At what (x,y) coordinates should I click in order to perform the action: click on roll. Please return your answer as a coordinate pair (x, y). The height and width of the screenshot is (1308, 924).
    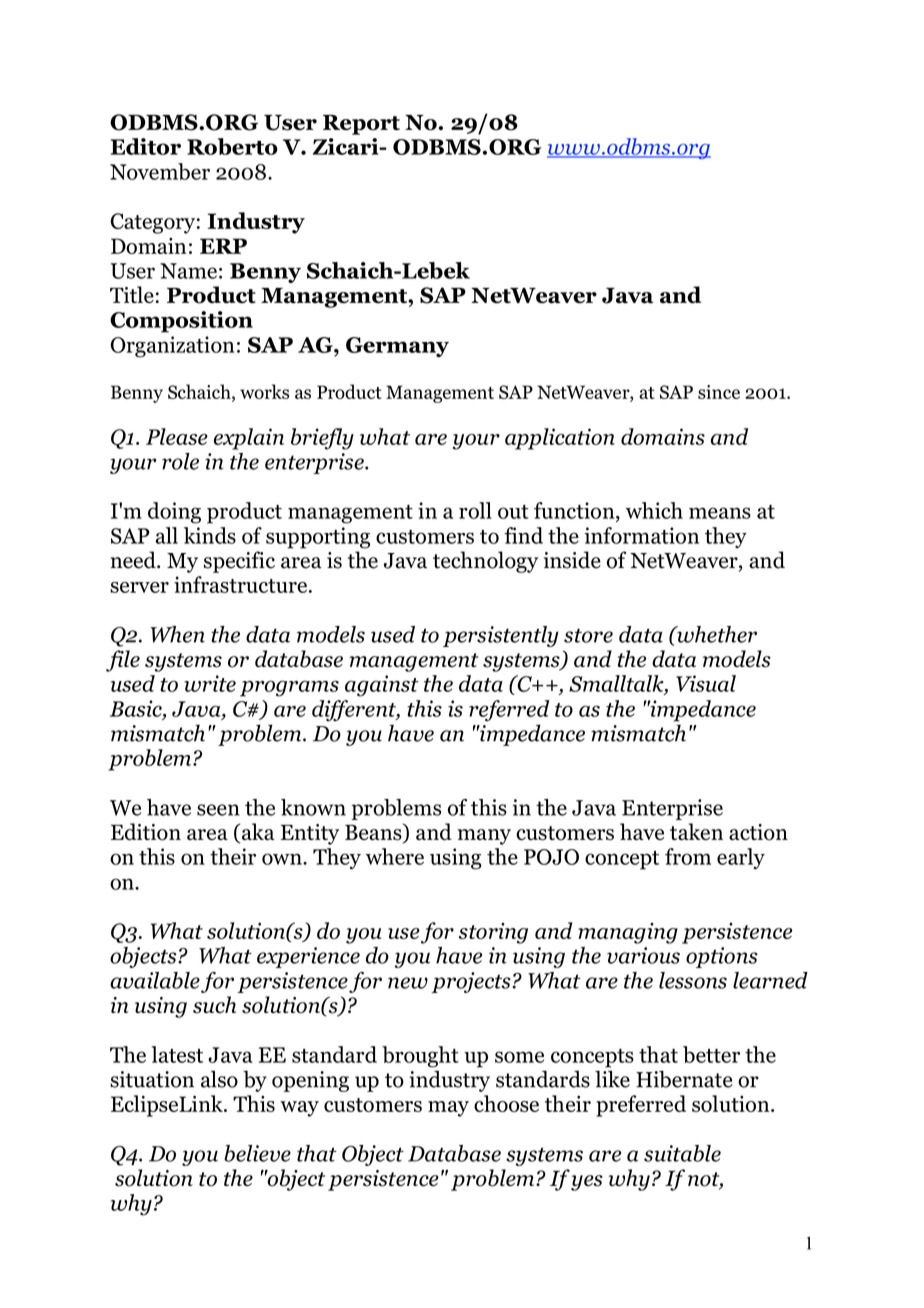
    Looking at the image, I should click on (475, 510).
